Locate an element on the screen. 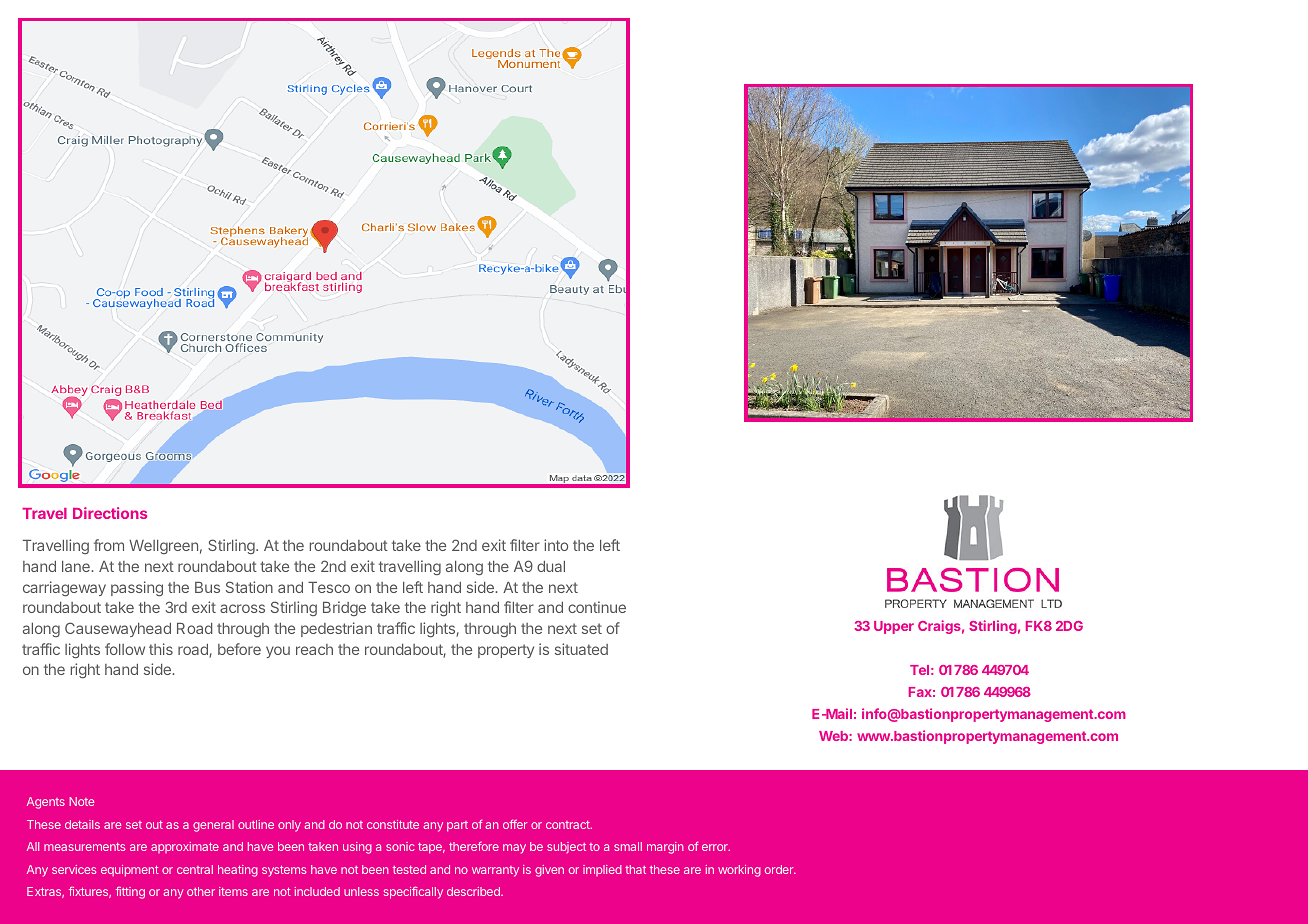 This screenshot has width=1308, height=924. Directions is located at coordinates (110, 513).
